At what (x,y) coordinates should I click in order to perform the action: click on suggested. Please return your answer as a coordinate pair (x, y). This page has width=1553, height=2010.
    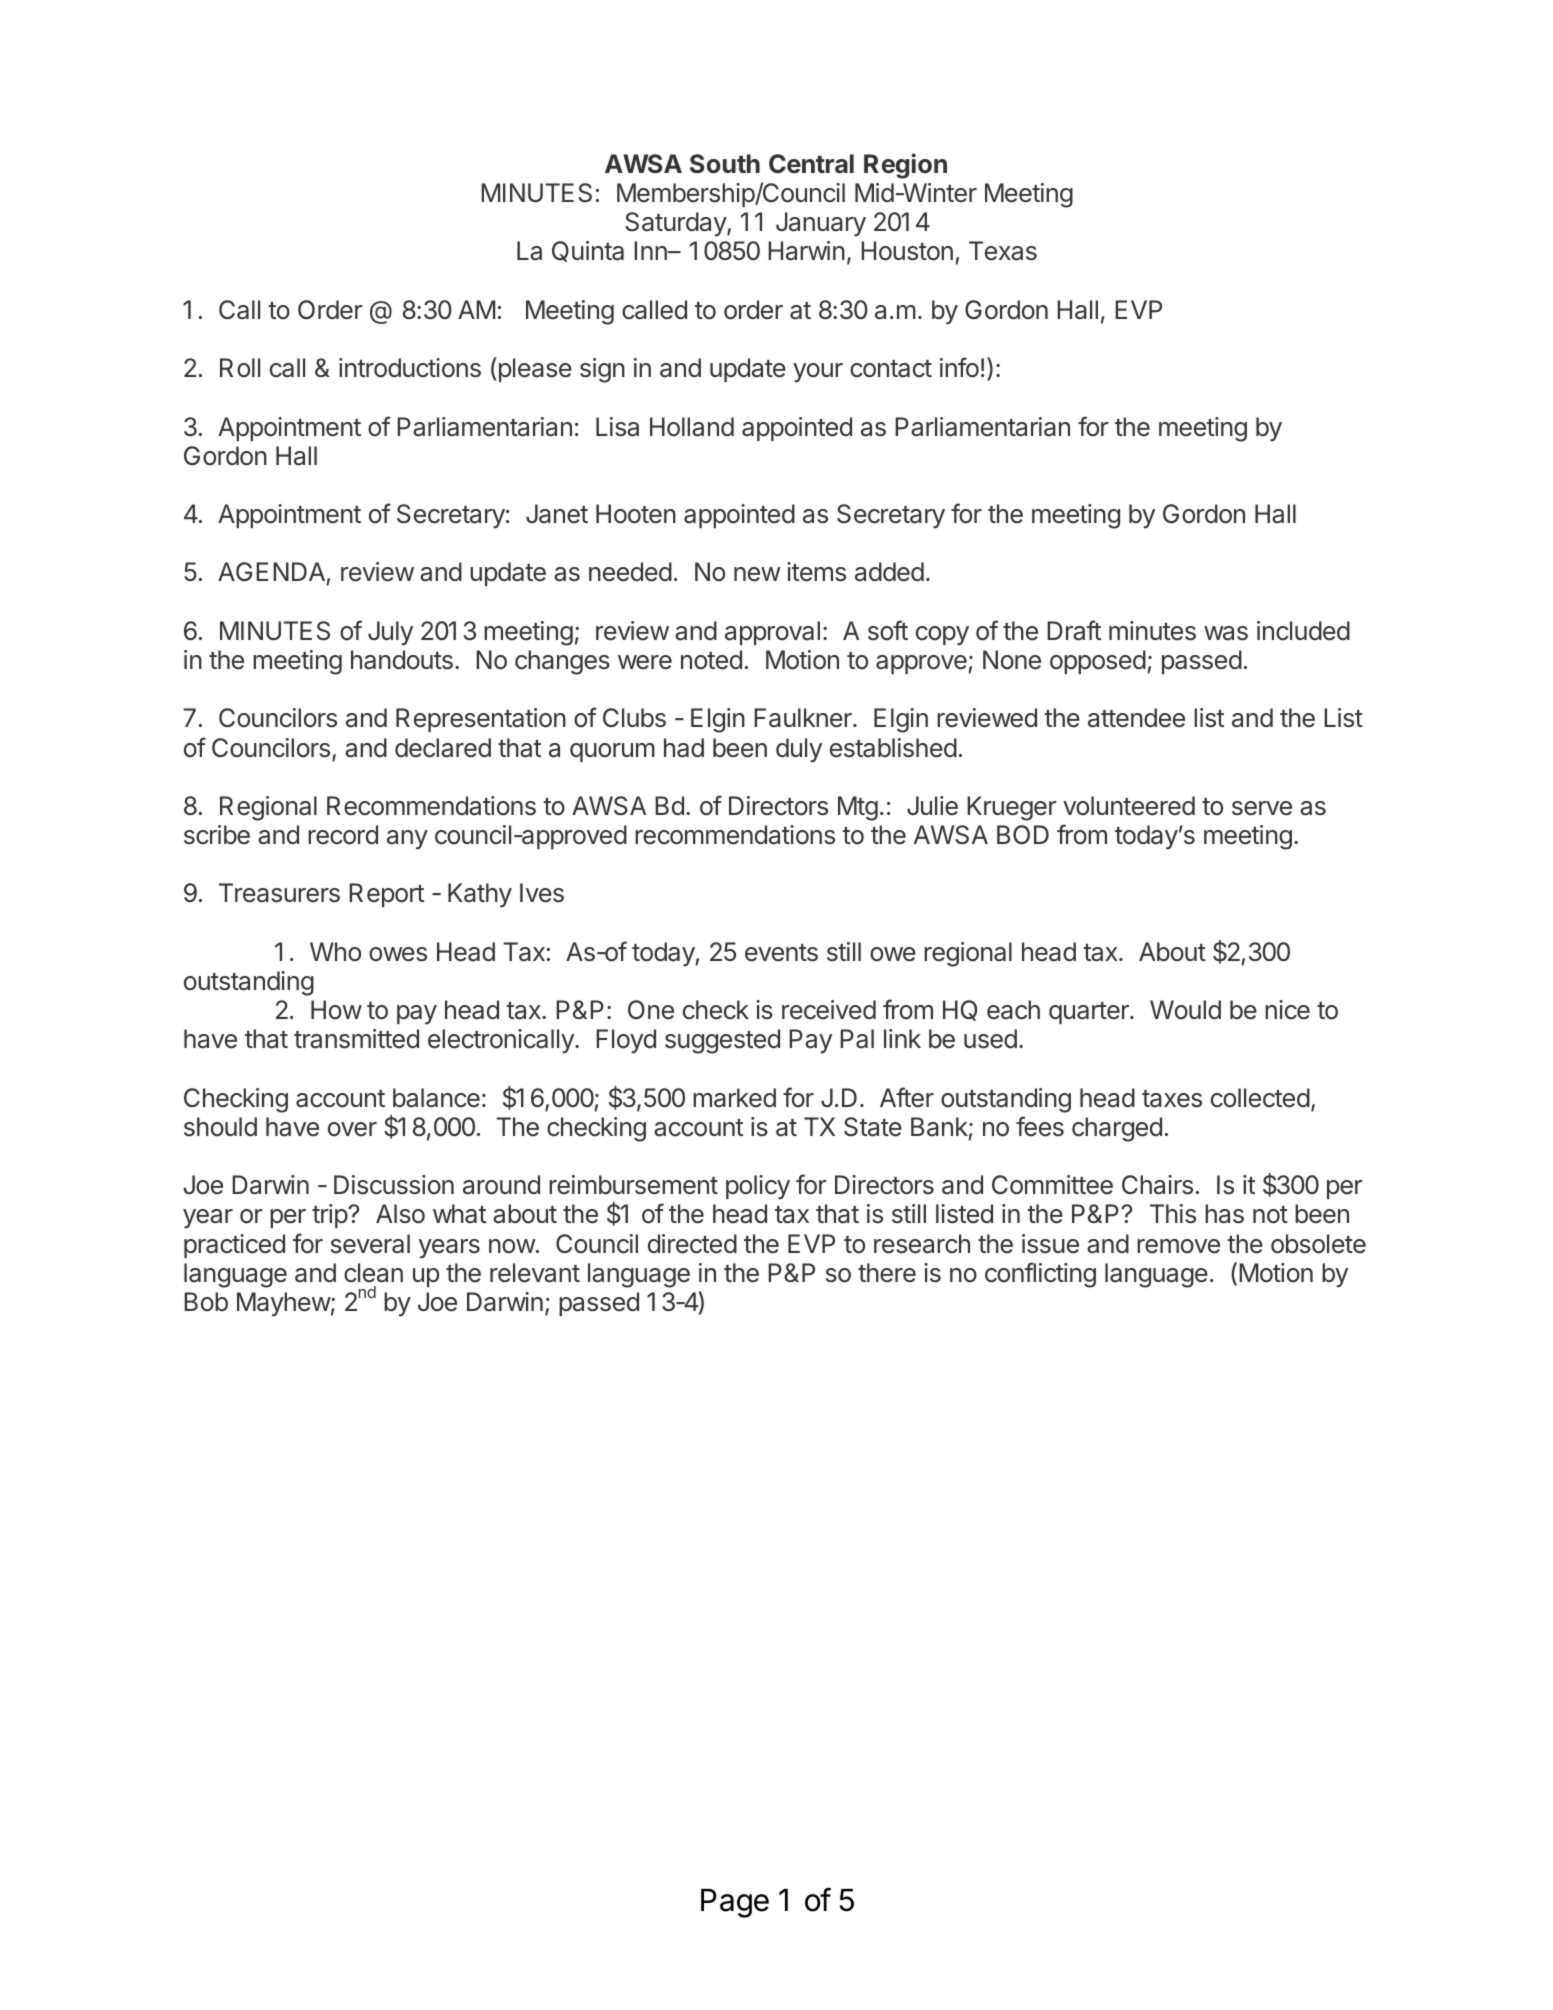
    Looking at the image, I should click on (722, 1041).
